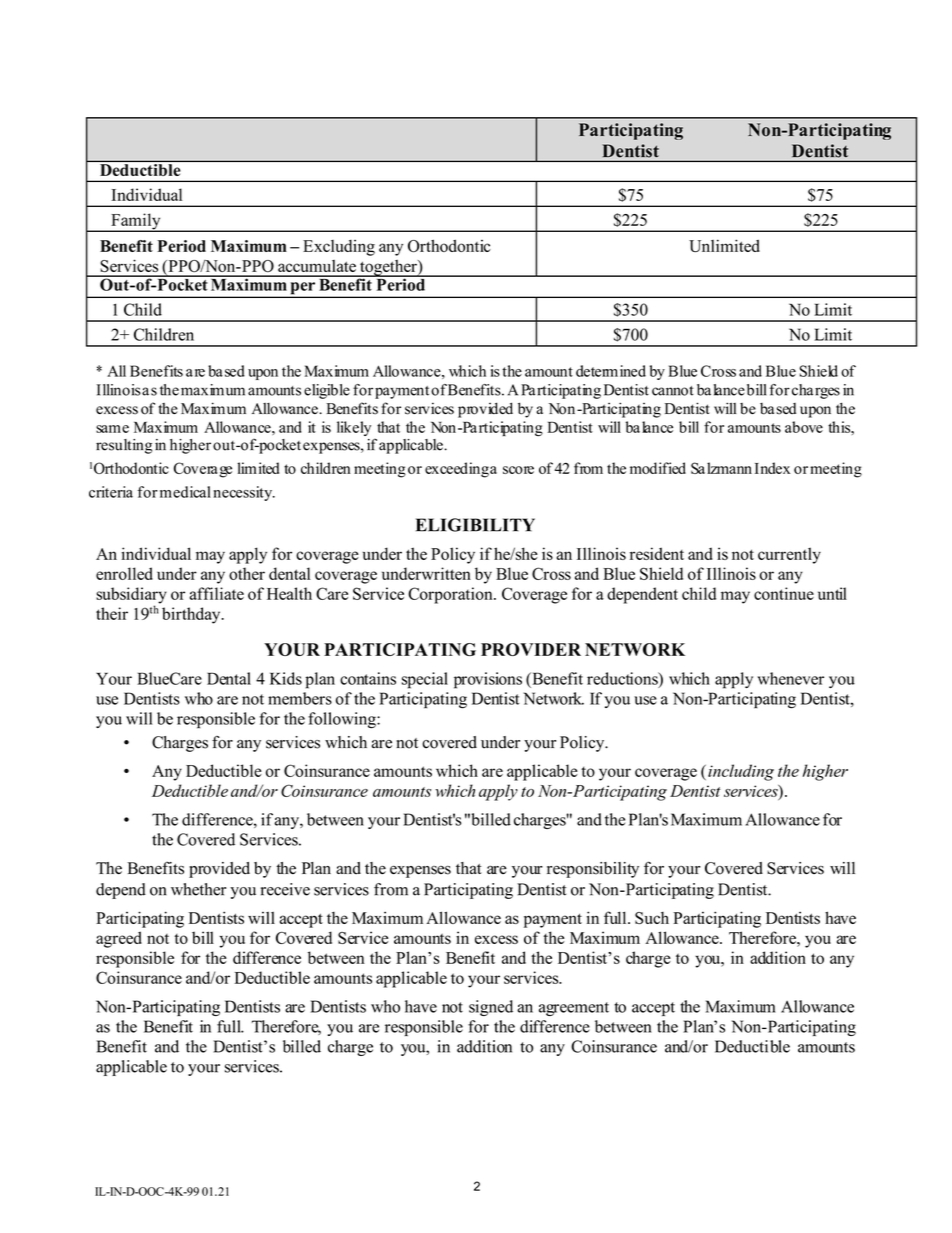 The height and width of the screenshot is (1233, 952). I want to click on above, so click(804, 427).
